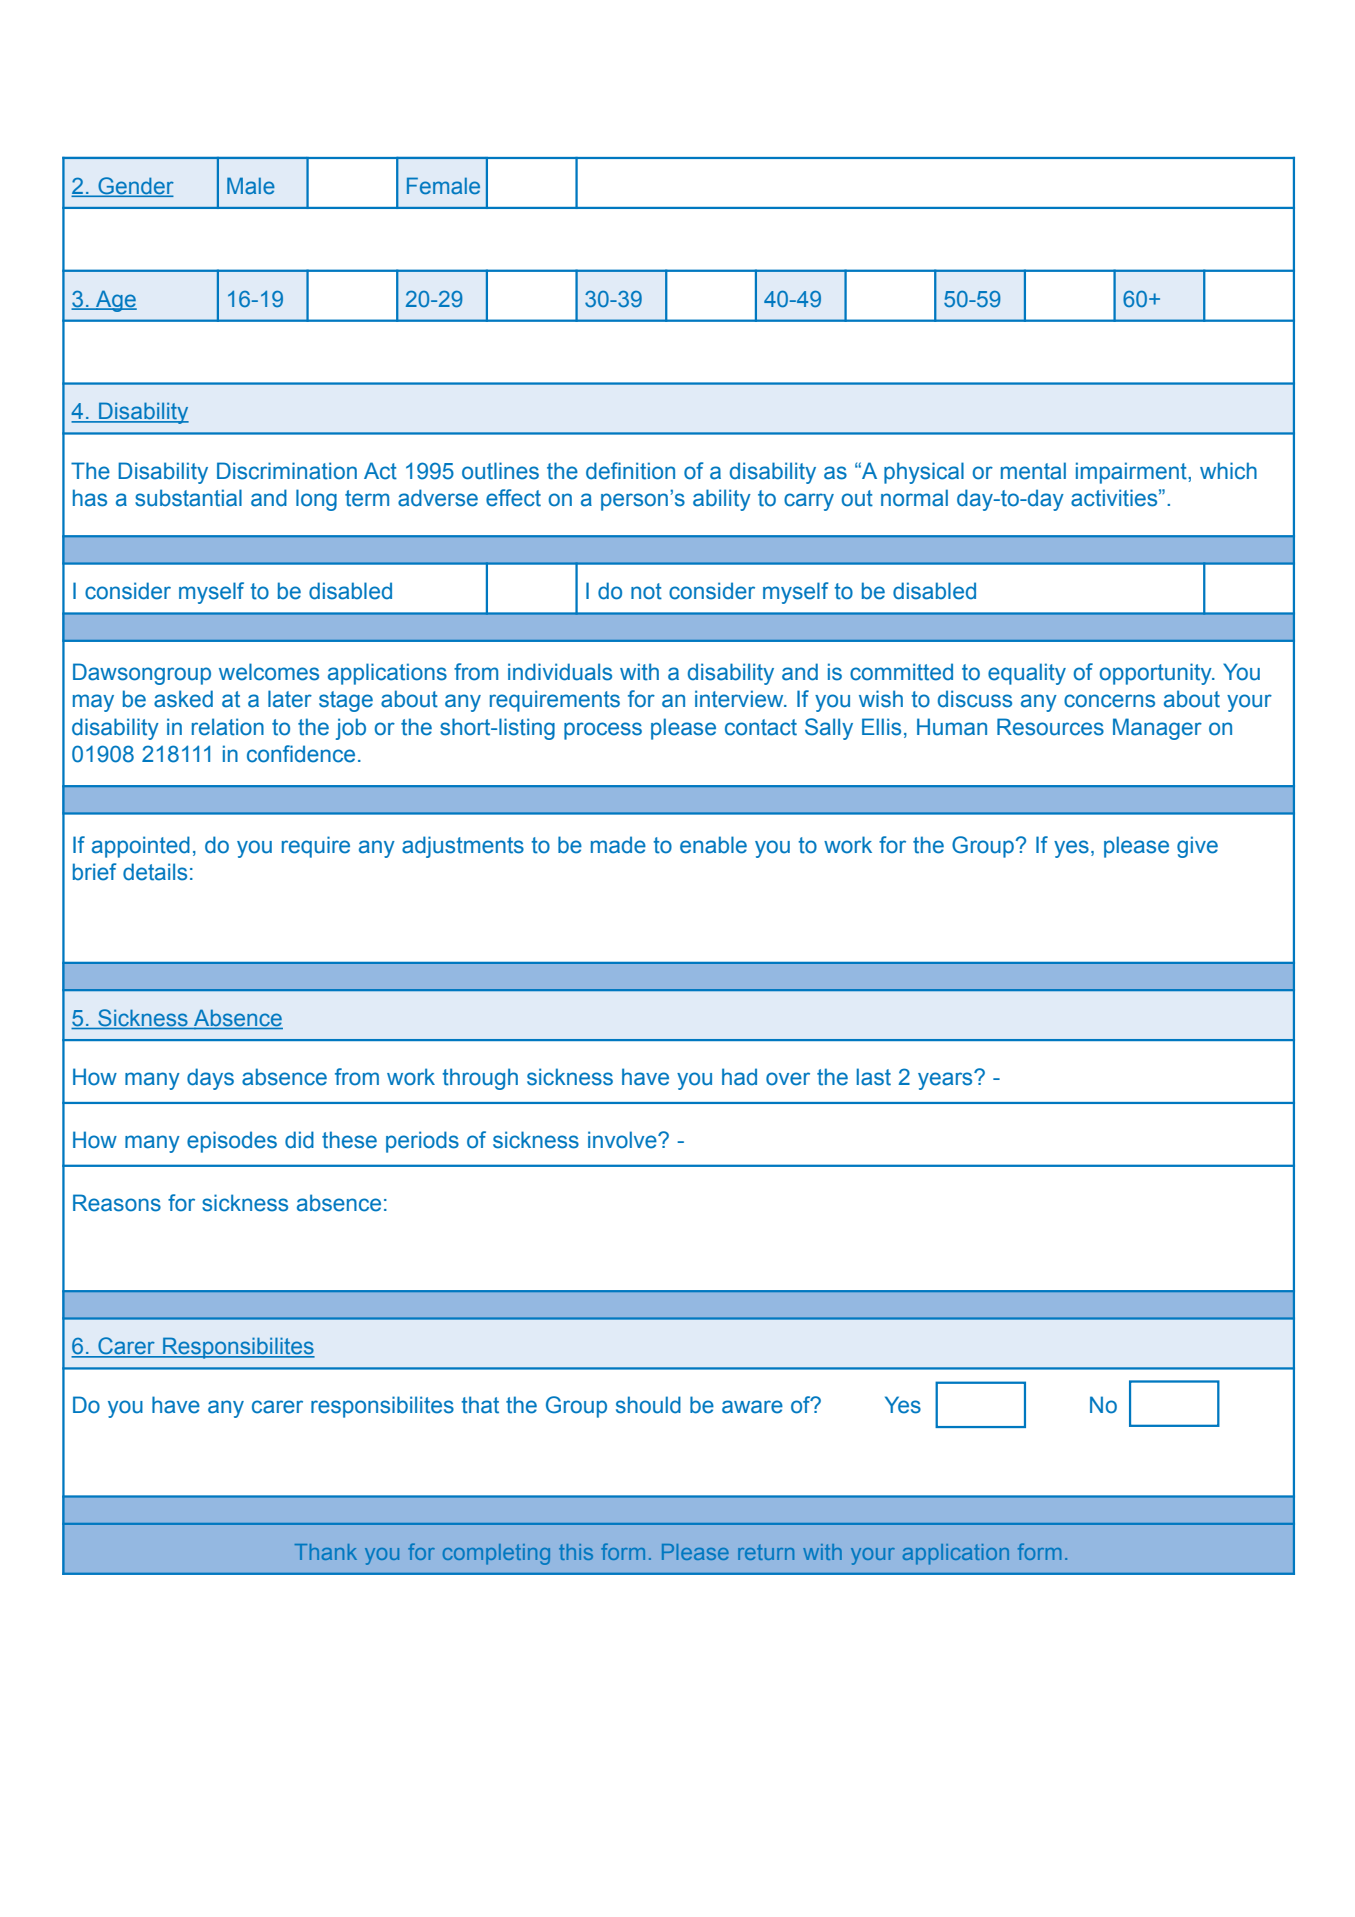 The width and height of the page is (1355, 1917). I want to click on effect, so click(513, 498).
